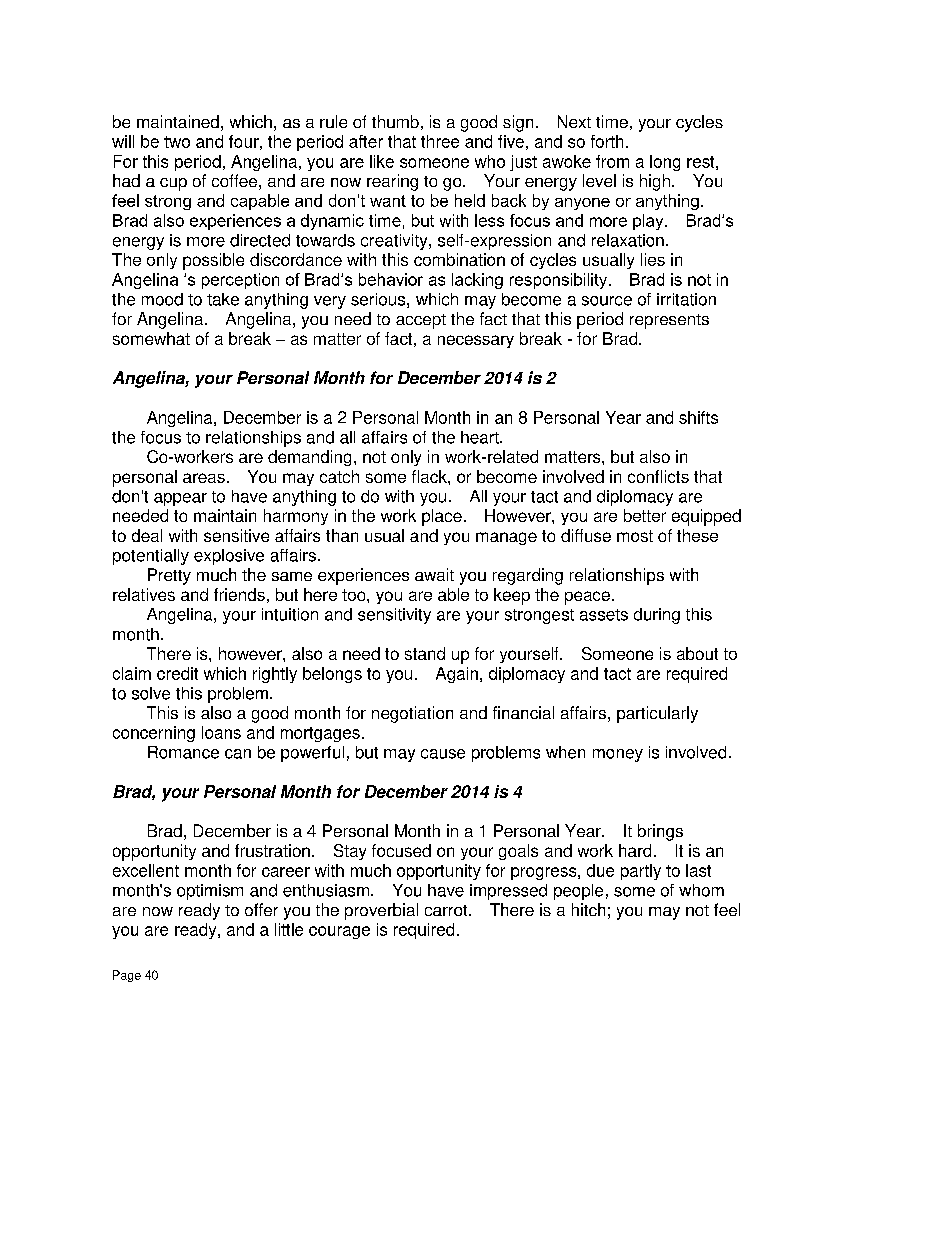 This screenshot has height=1233, width=952. Describe the element at coordinates (607, 141) in the screenshot. I see `forth` at that location.
